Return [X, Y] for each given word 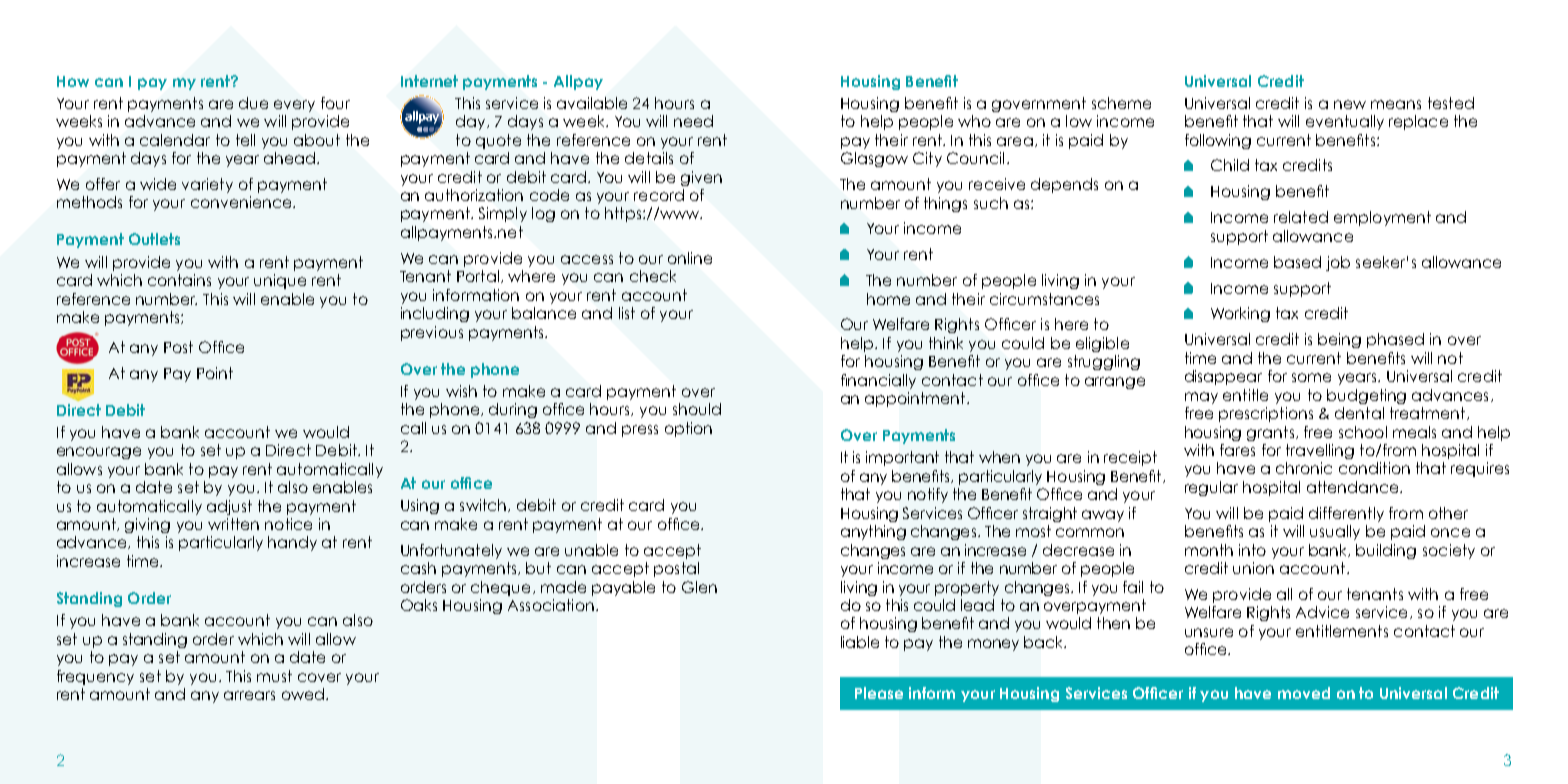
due [253, 103]
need [693, 121]
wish [461, 391]
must [274, 676]
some [1311, 377]
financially [878, 381]
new [1350, 104]
